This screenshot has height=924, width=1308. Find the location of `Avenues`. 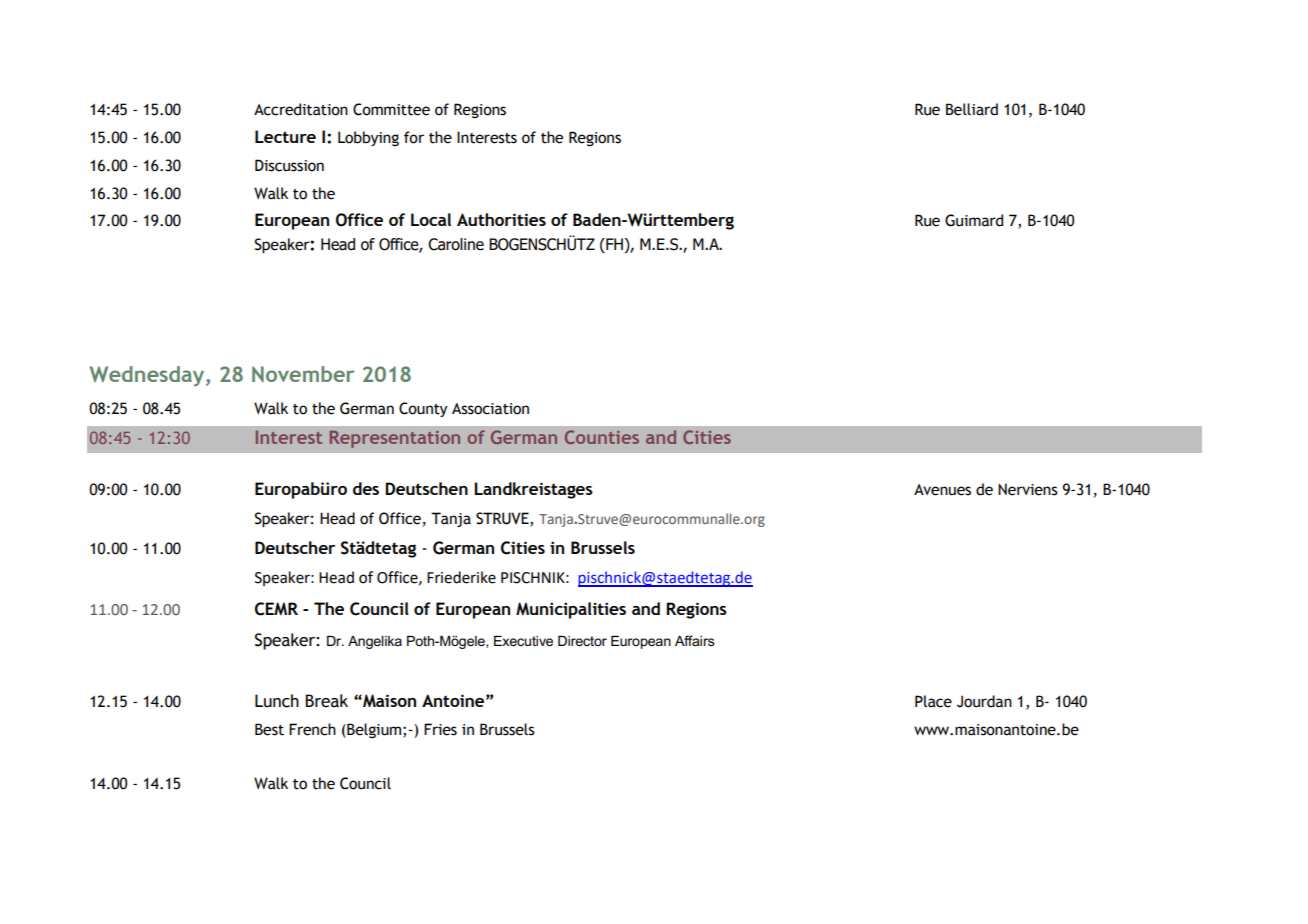

Avenues is located at coordinates (942, 490).
